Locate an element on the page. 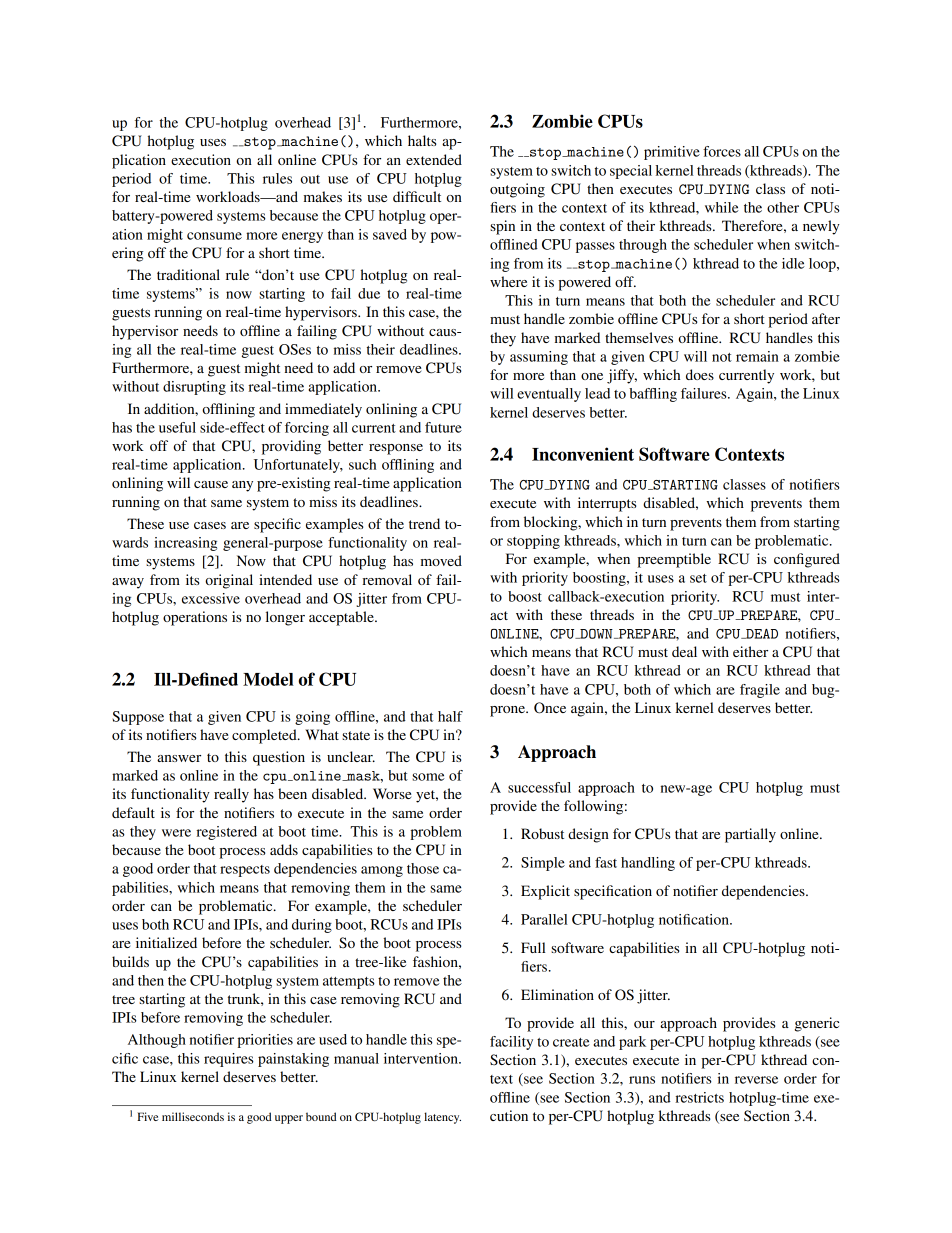  excessive is located at coordinates (211, 598).
